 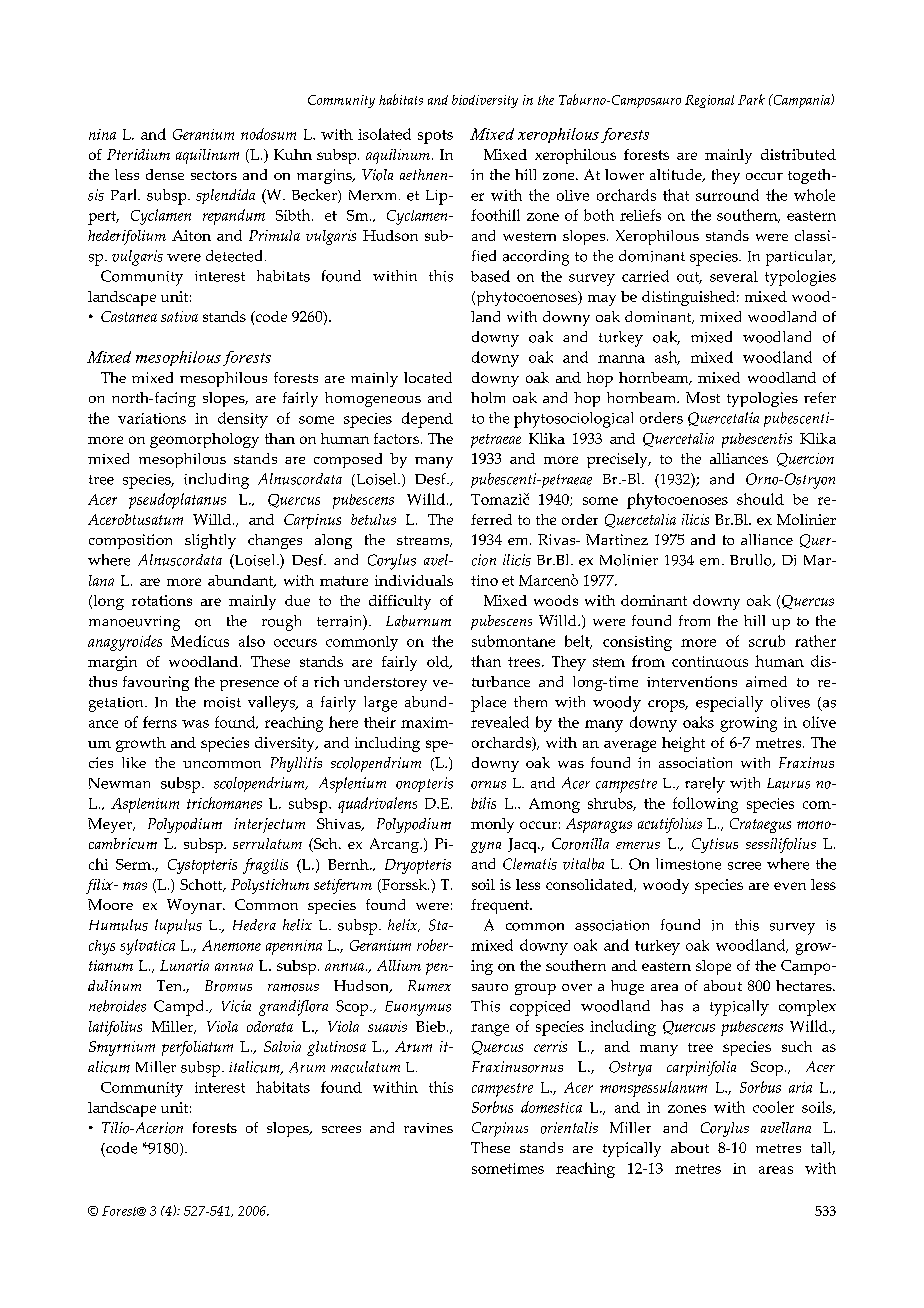 I want to click on dense, so click(x=165, y=174).
